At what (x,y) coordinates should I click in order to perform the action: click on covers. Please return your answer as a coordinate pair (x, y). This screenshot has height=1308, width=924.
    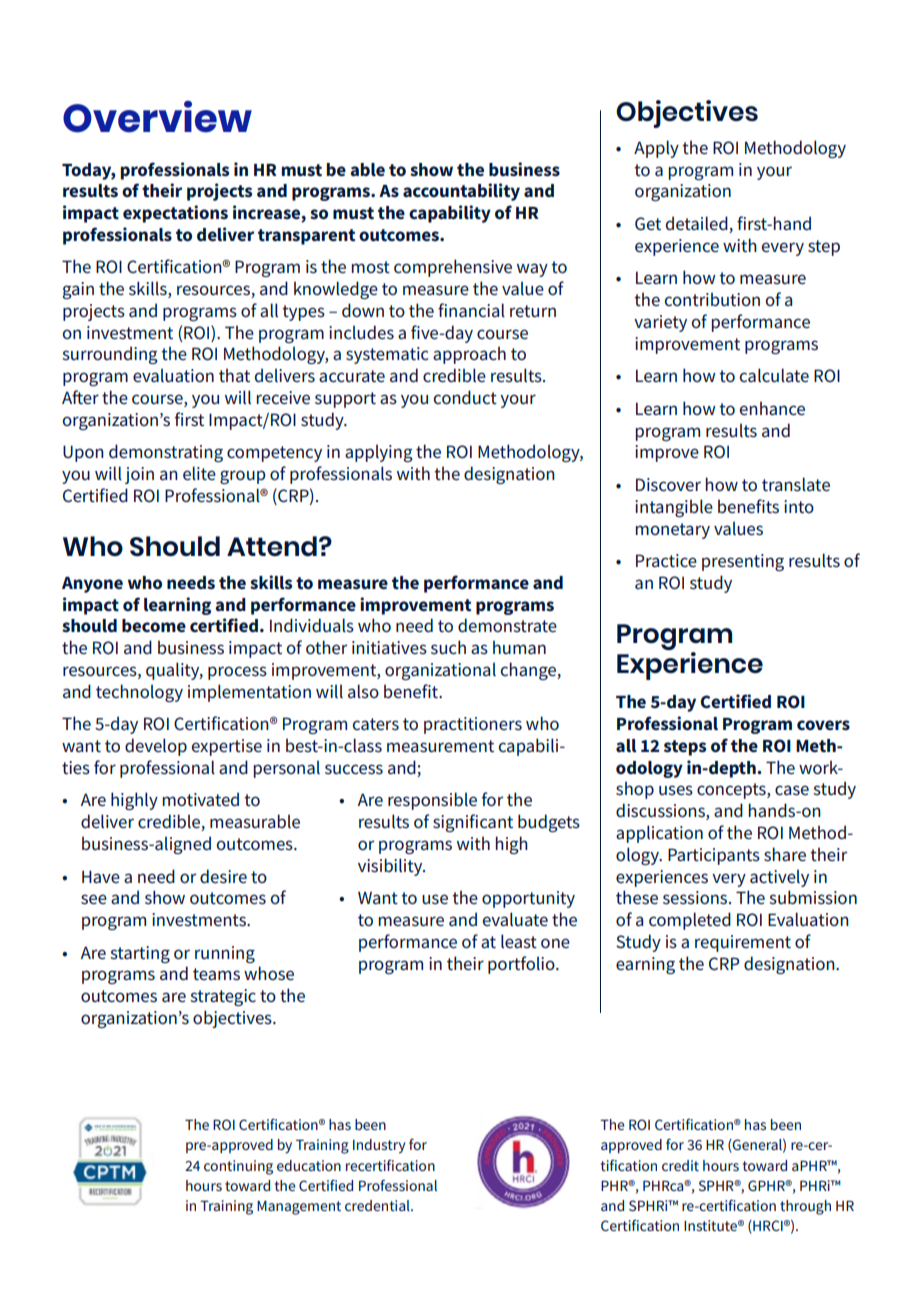
    Looking at the image, I should click on (823, 725).
